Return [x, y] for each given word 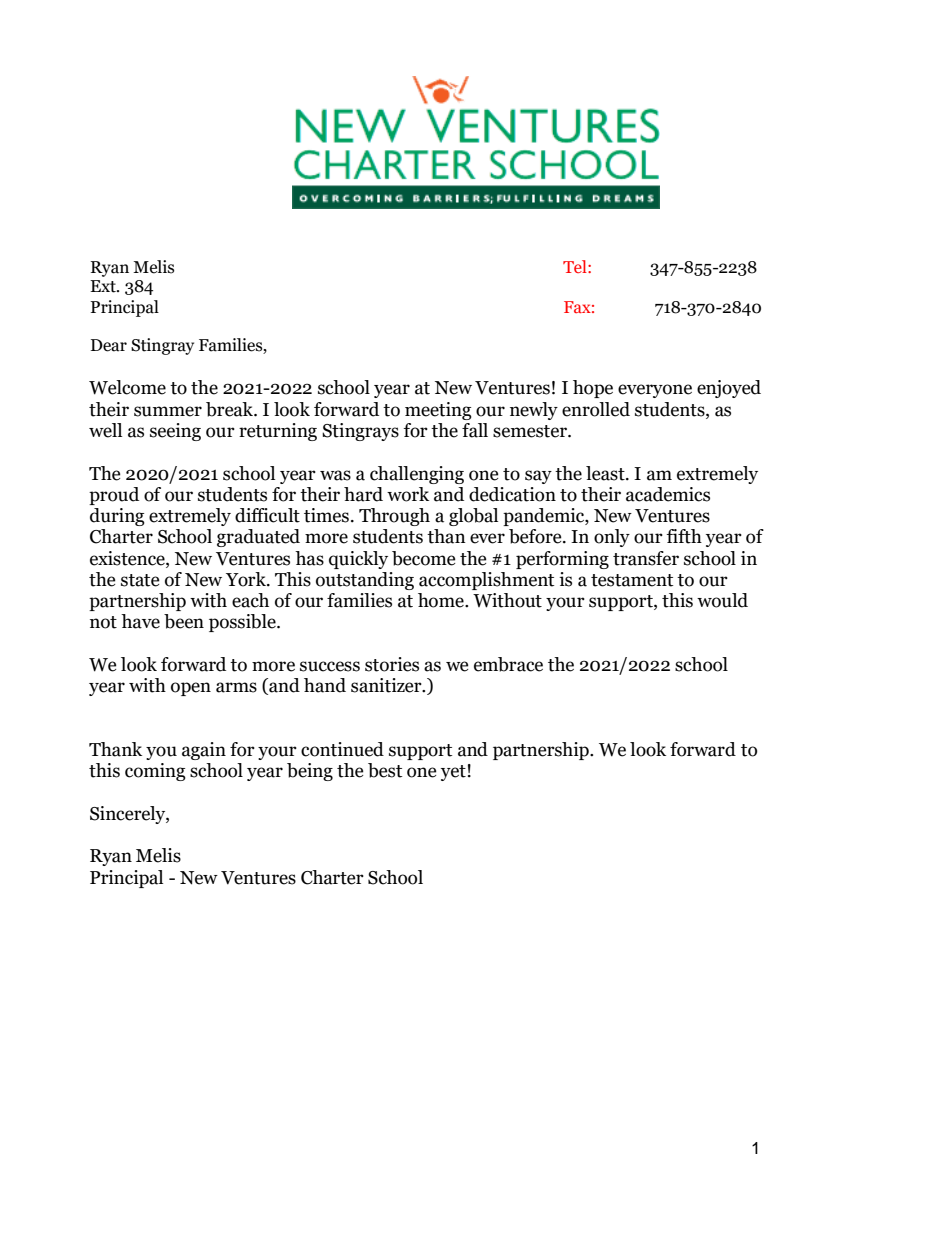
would [722, 600]
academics [668, 494]
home [442, 600]
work [408, 494]
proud [114, 496]
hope [593, 389]
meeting [438, 411]
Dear [109, 345]
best [385, 770]
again [204, 751]
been [184, 621]
